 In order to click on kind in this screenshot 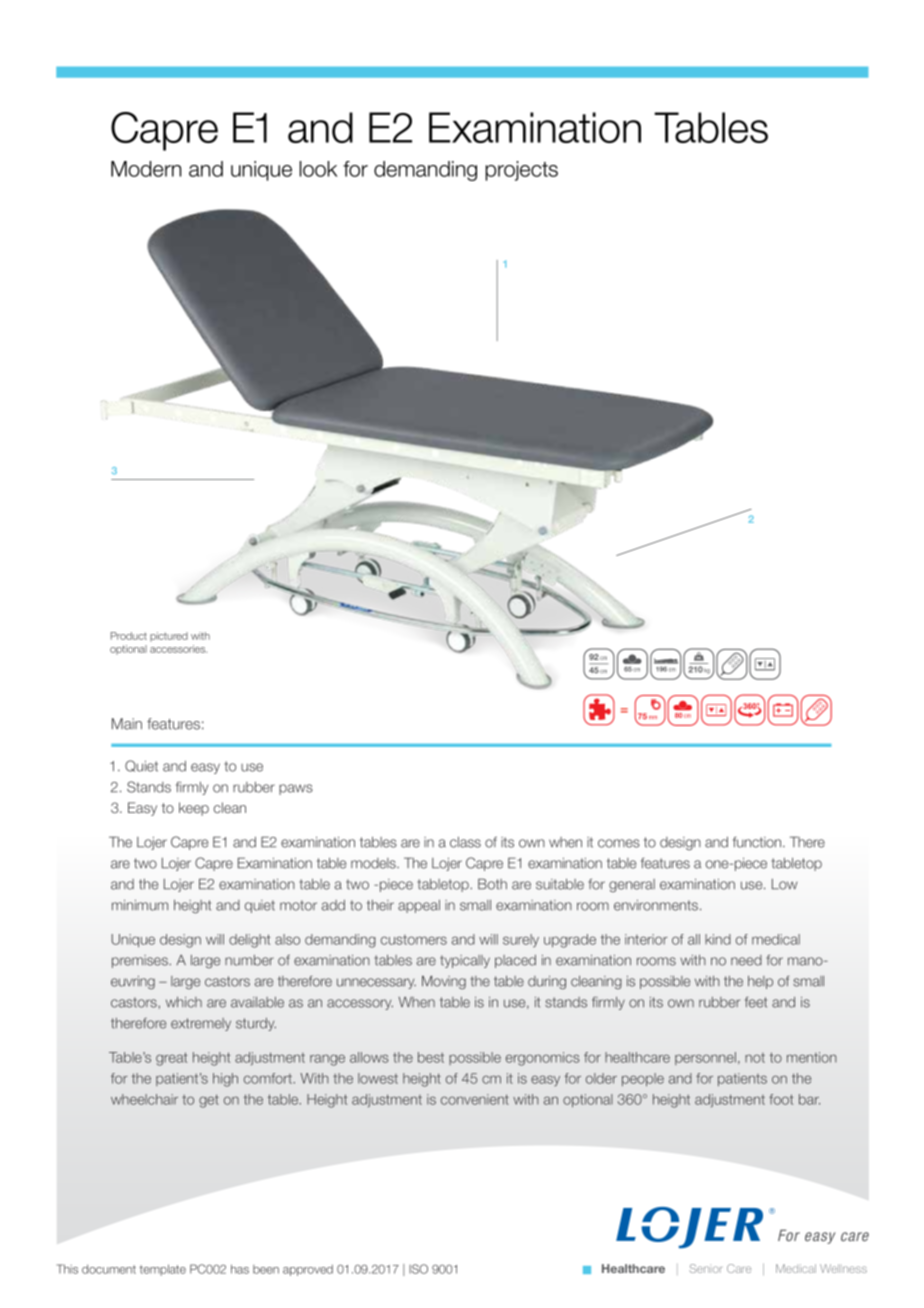, I will do `click(718, 939)`.
